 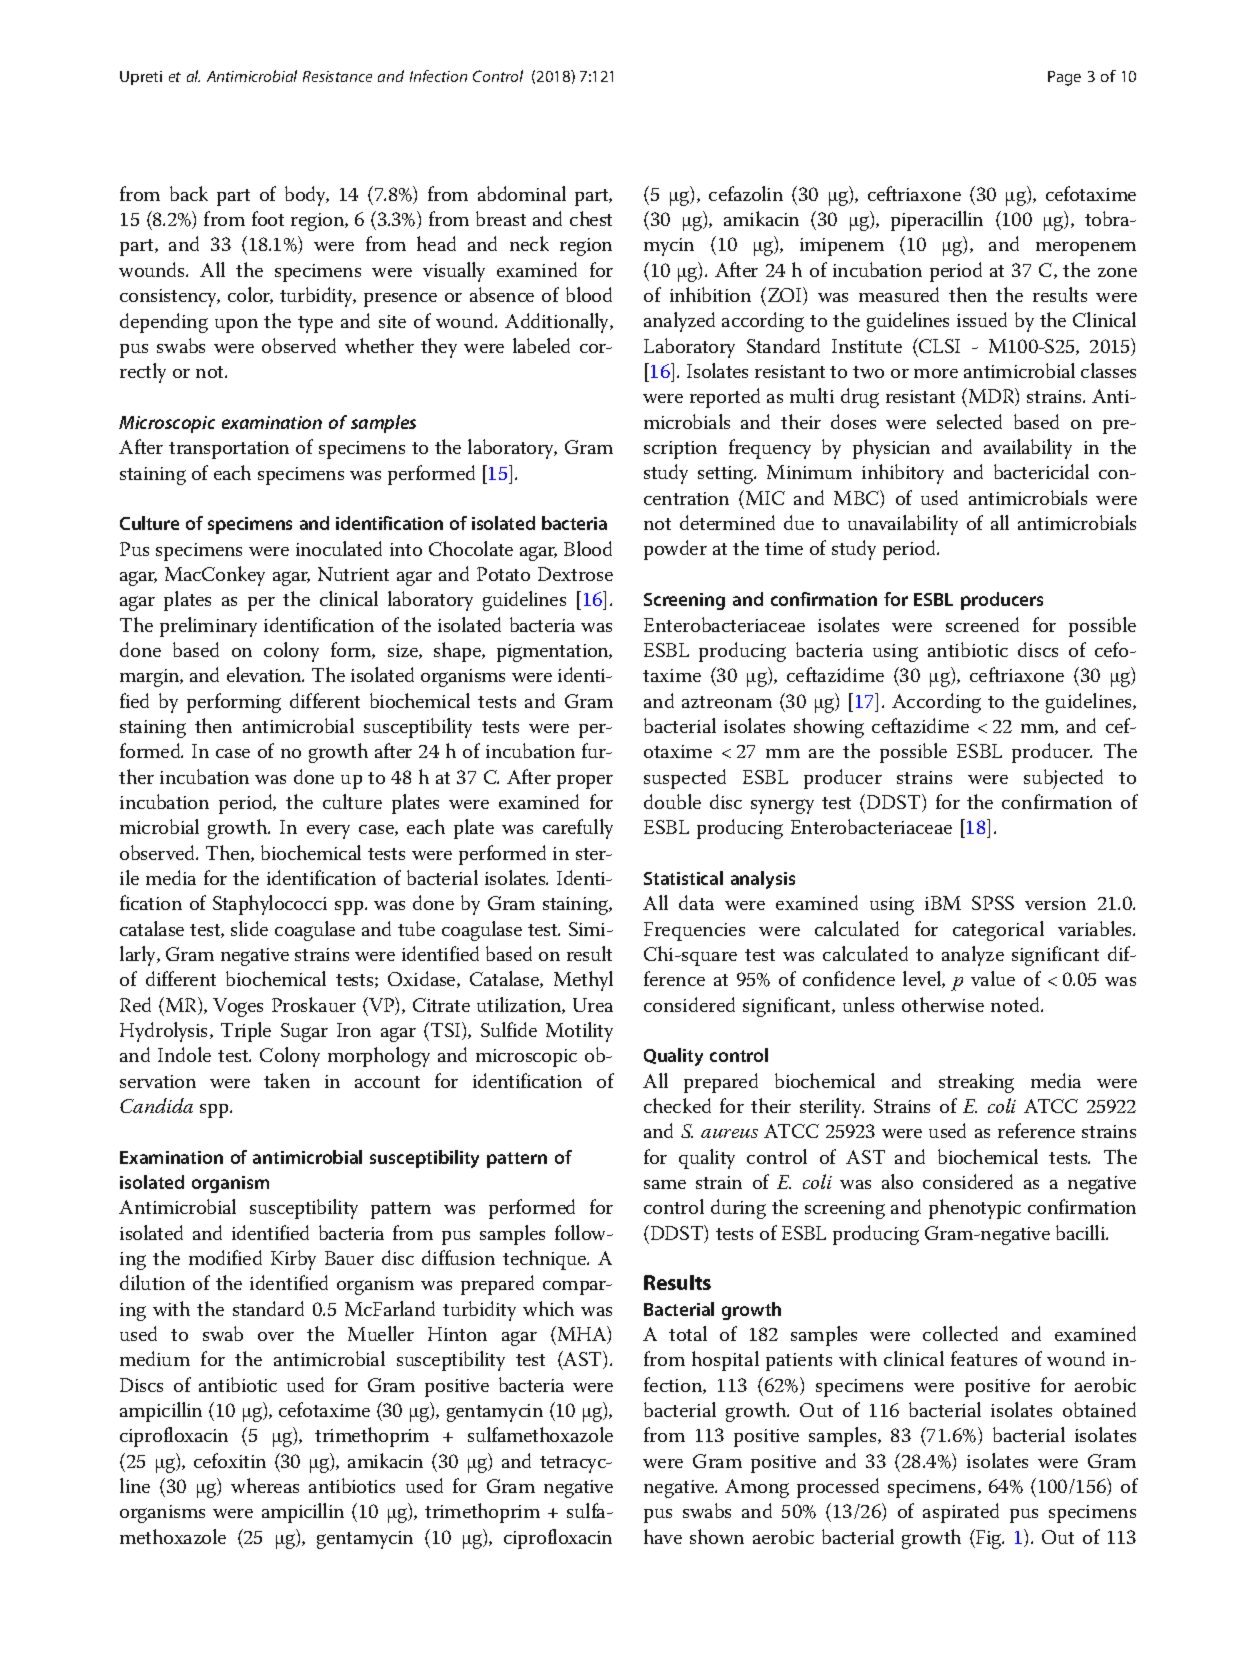 What do you see at coordinates (265, 1485) in the screenshot?
I see `whereas` at bounding box center [265, 1485].
